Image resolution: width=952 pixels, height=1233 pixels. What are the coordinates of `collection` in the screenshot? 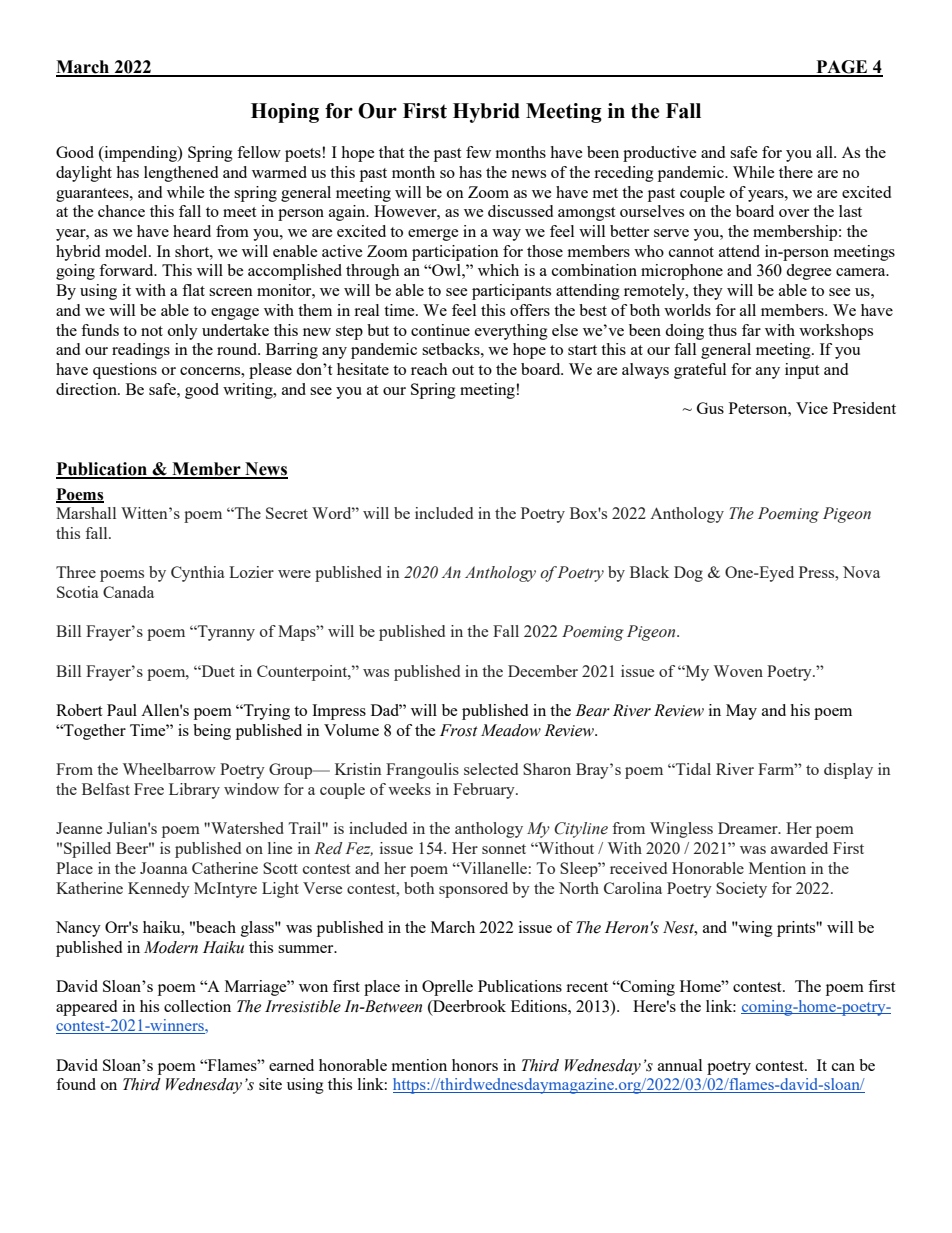 It's located at (197, 1006).
